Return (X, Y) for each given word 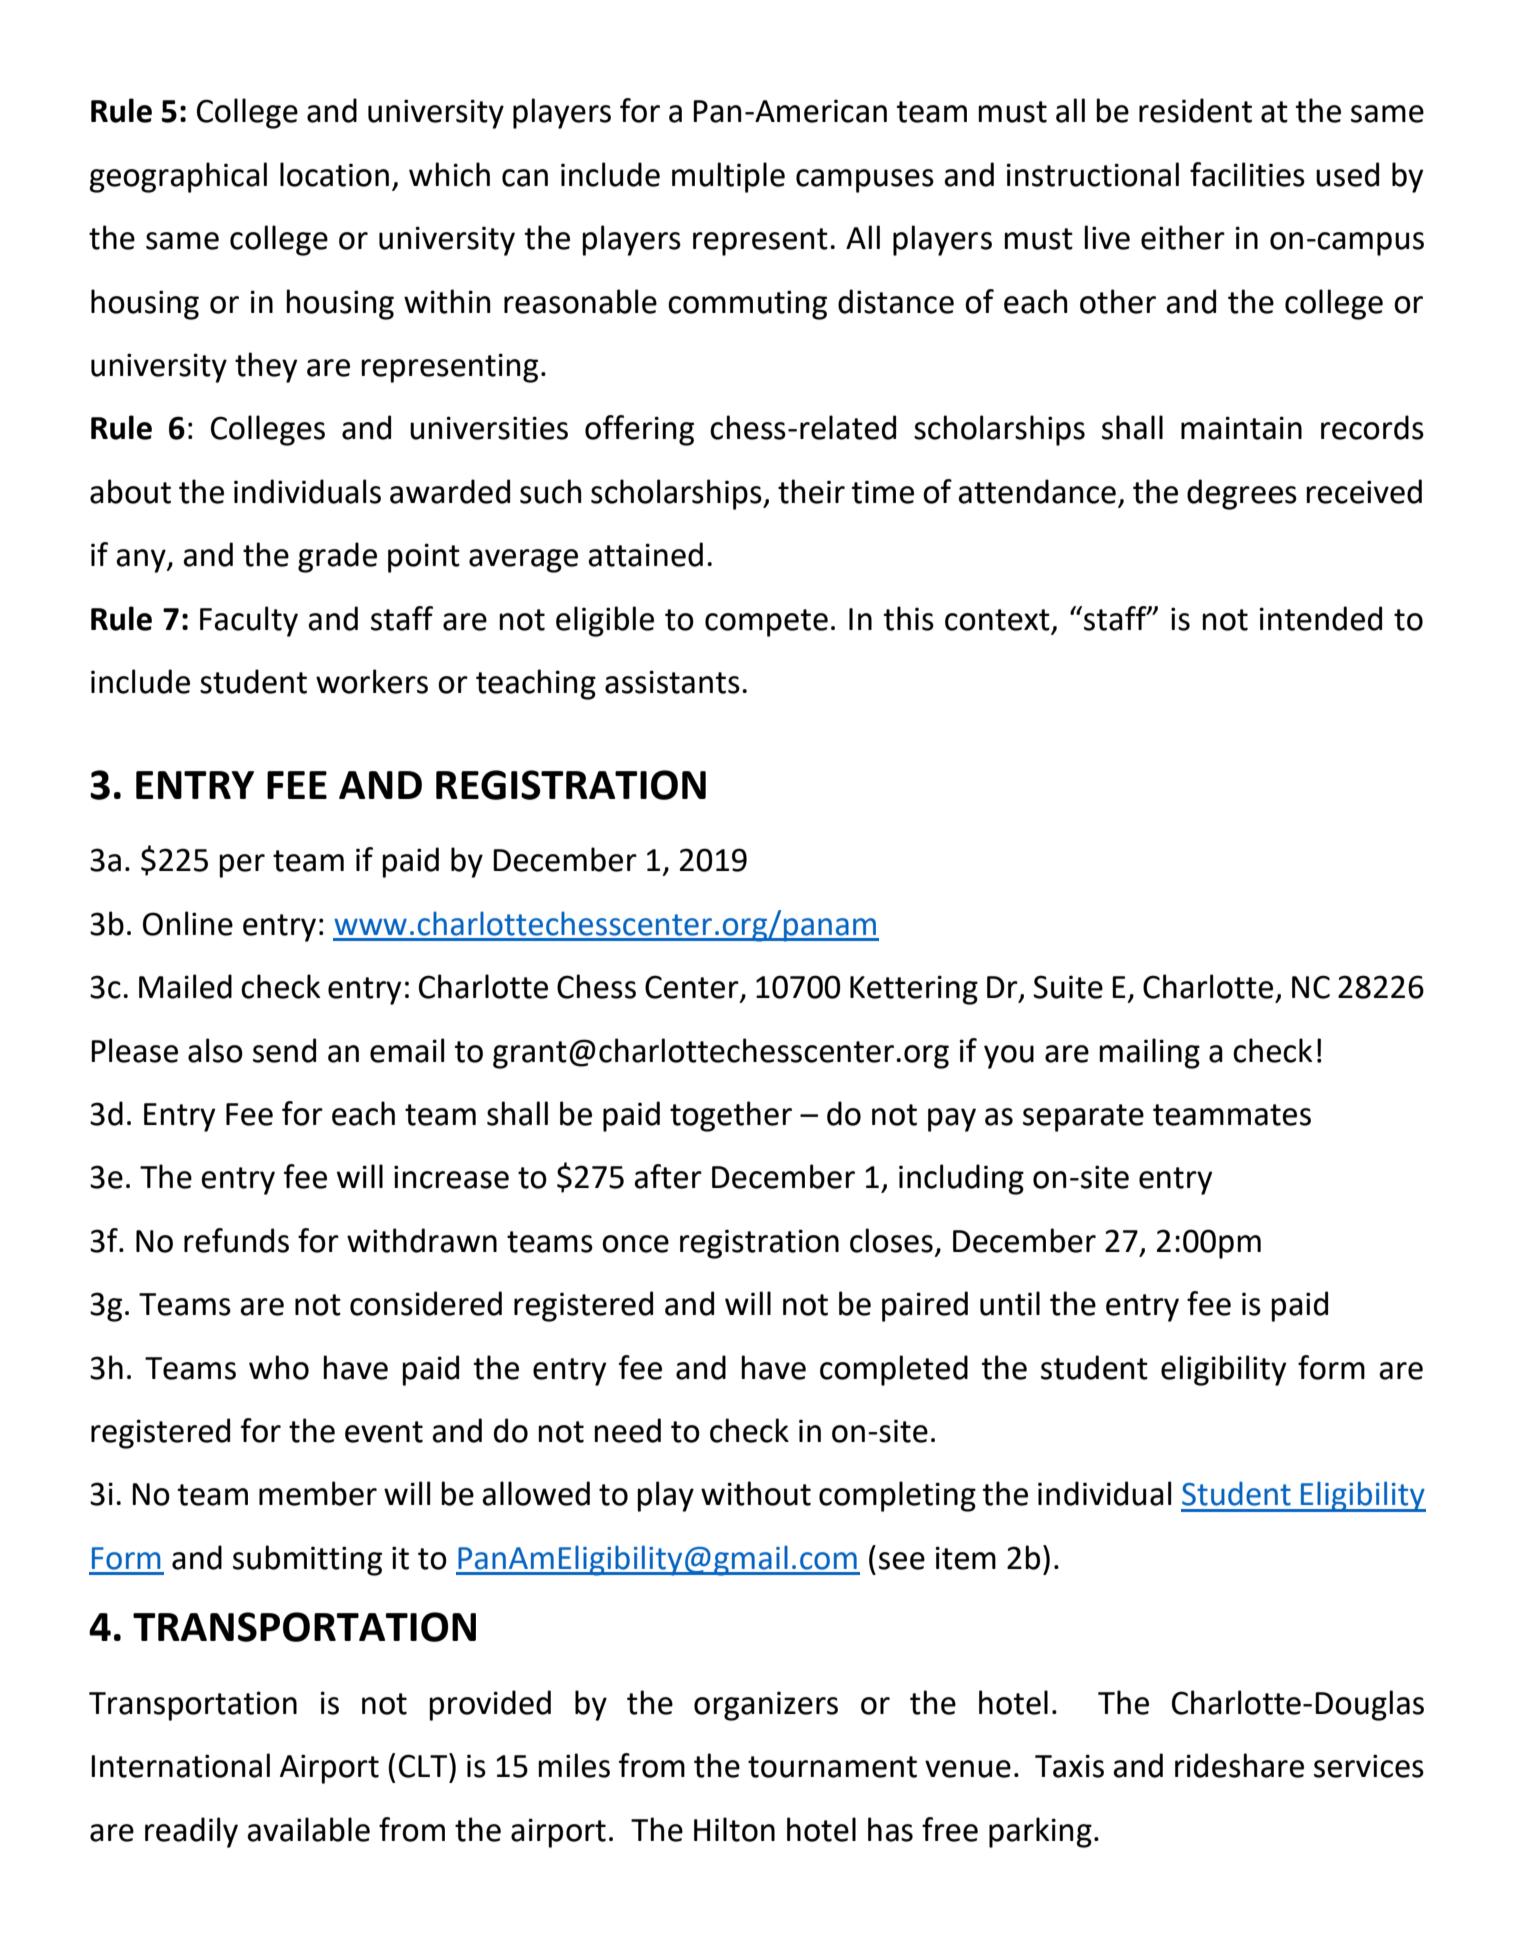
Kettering (914, 990)
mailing (1149, 1053)
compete (766, 623)
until (1010, 1303)
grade (337, 557)
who (279, 1367)
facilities (1247, 174)
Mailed (185, 986)
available (308, 1829)
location (334, 174)
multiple (728, 177)
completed (894, 1370)
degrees (1242, 494)
